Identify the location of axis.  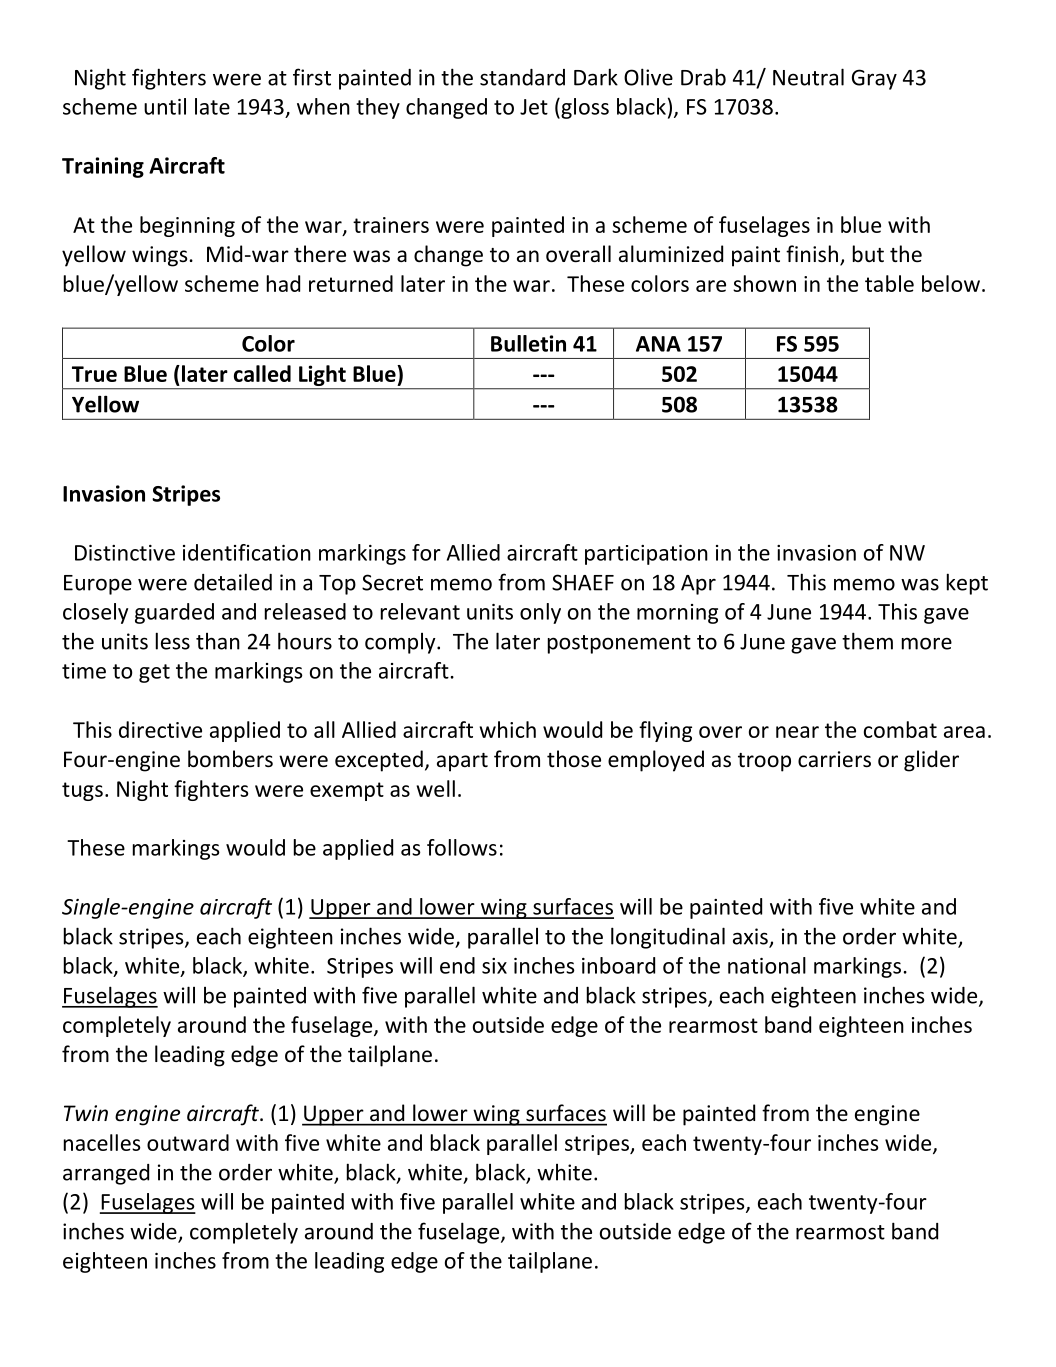
(751, 937).
